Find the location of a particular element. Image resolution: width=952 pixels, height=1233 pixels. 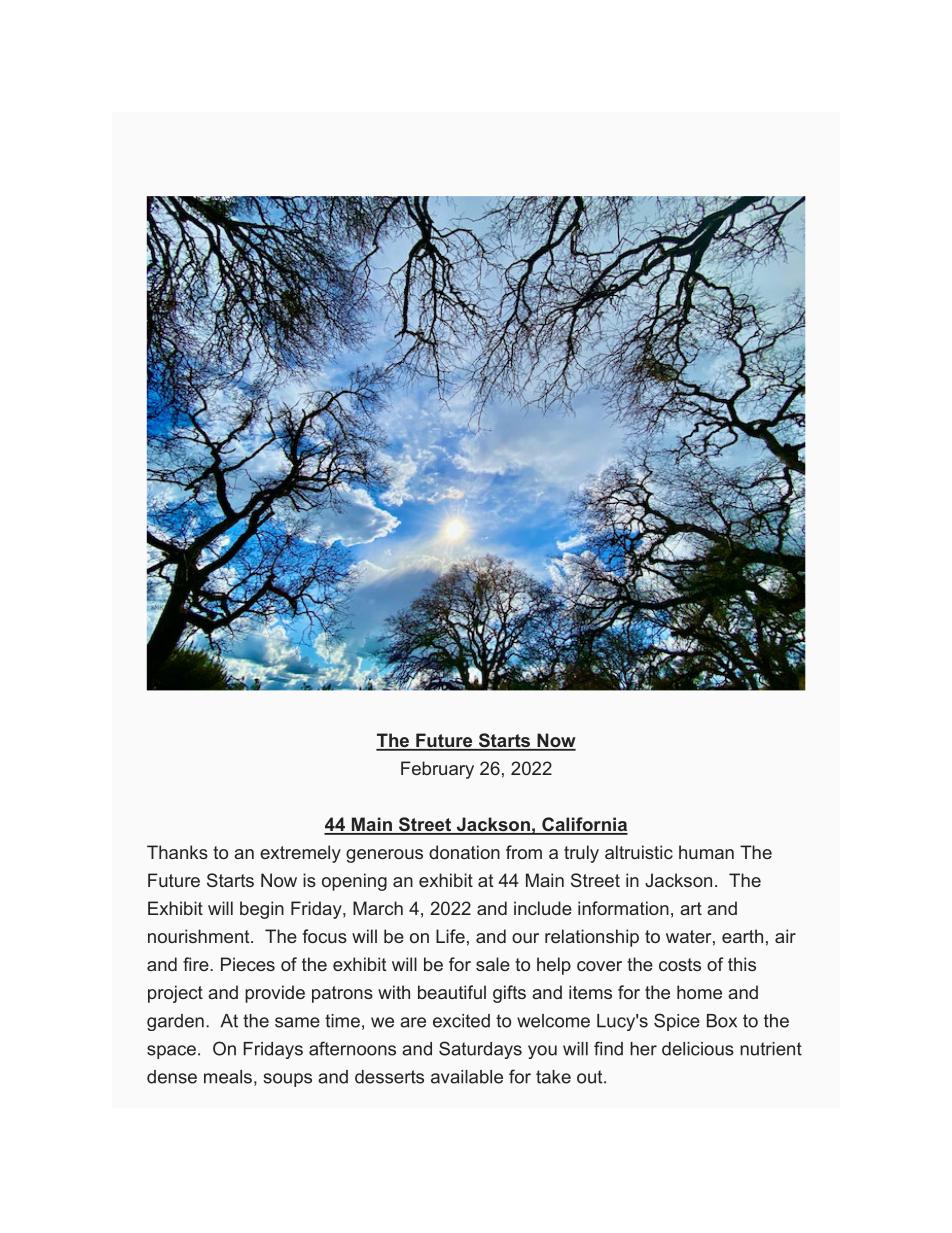

information is located at coordinates (623, 908).
